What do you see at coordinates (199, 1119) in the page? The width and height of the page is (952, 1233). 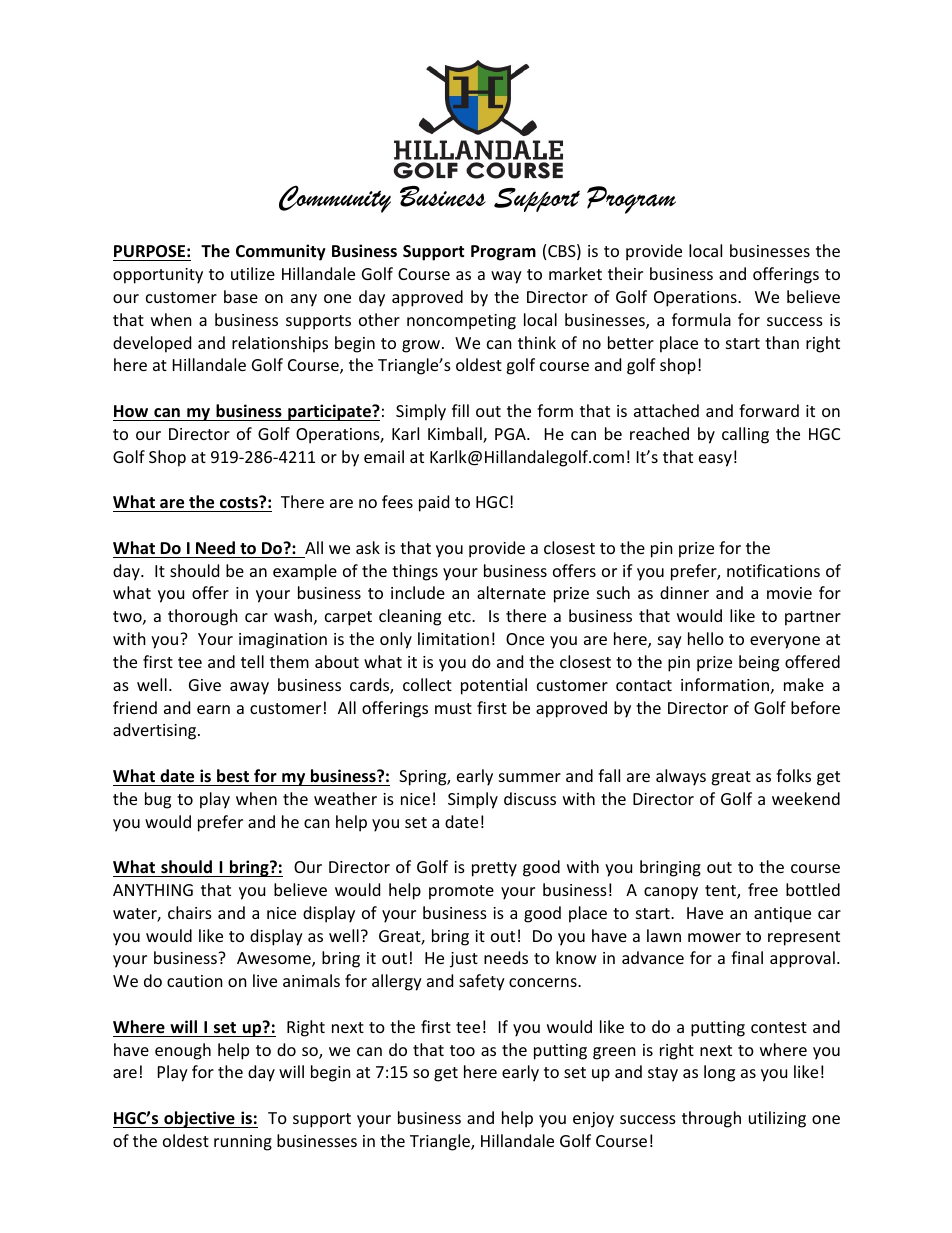 I see `objective` at bounding box center [199, 1119].
